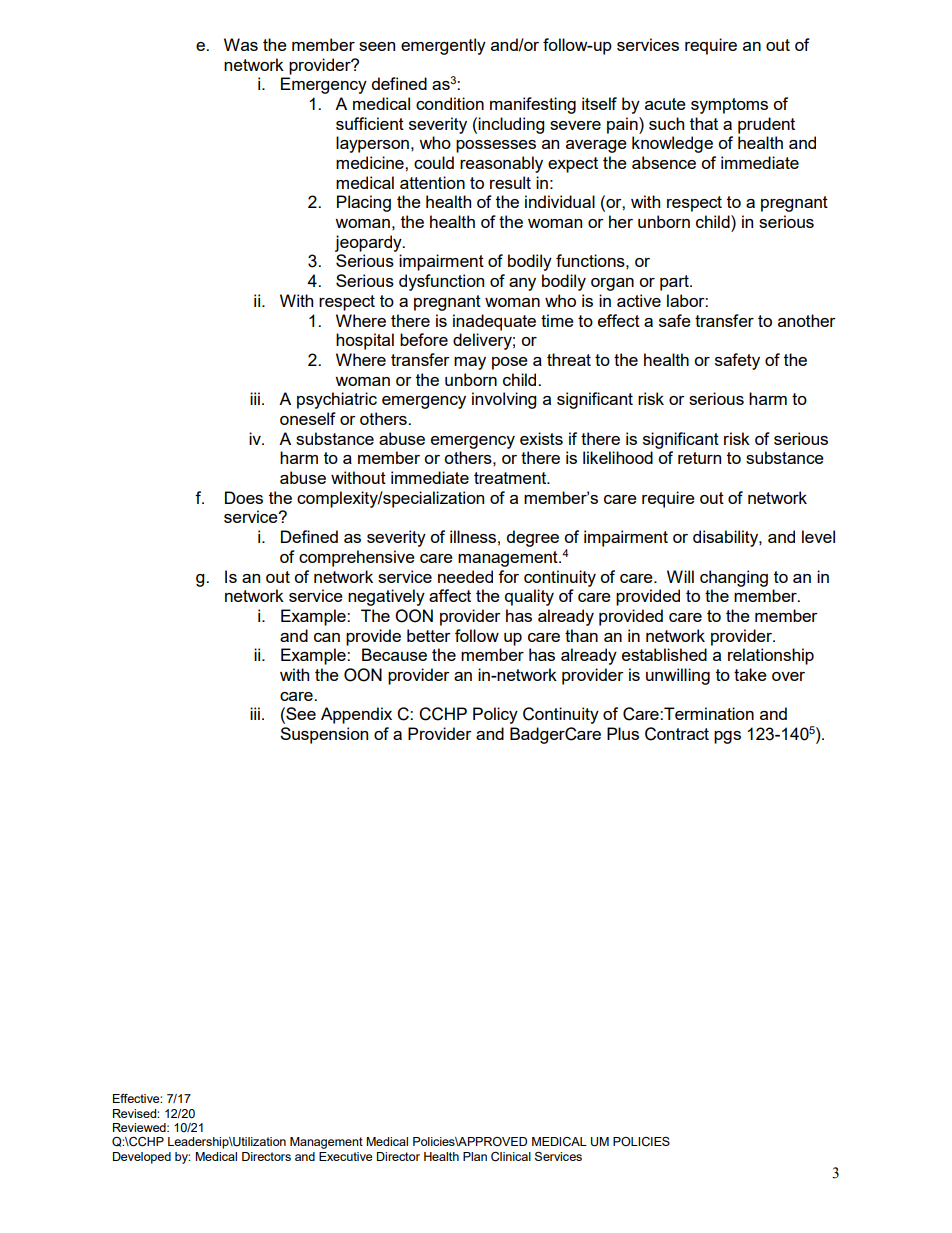  What do you see at coordinates (241, 44) in the screenshot?
I see `Was` at bounding box center [241, 44].
